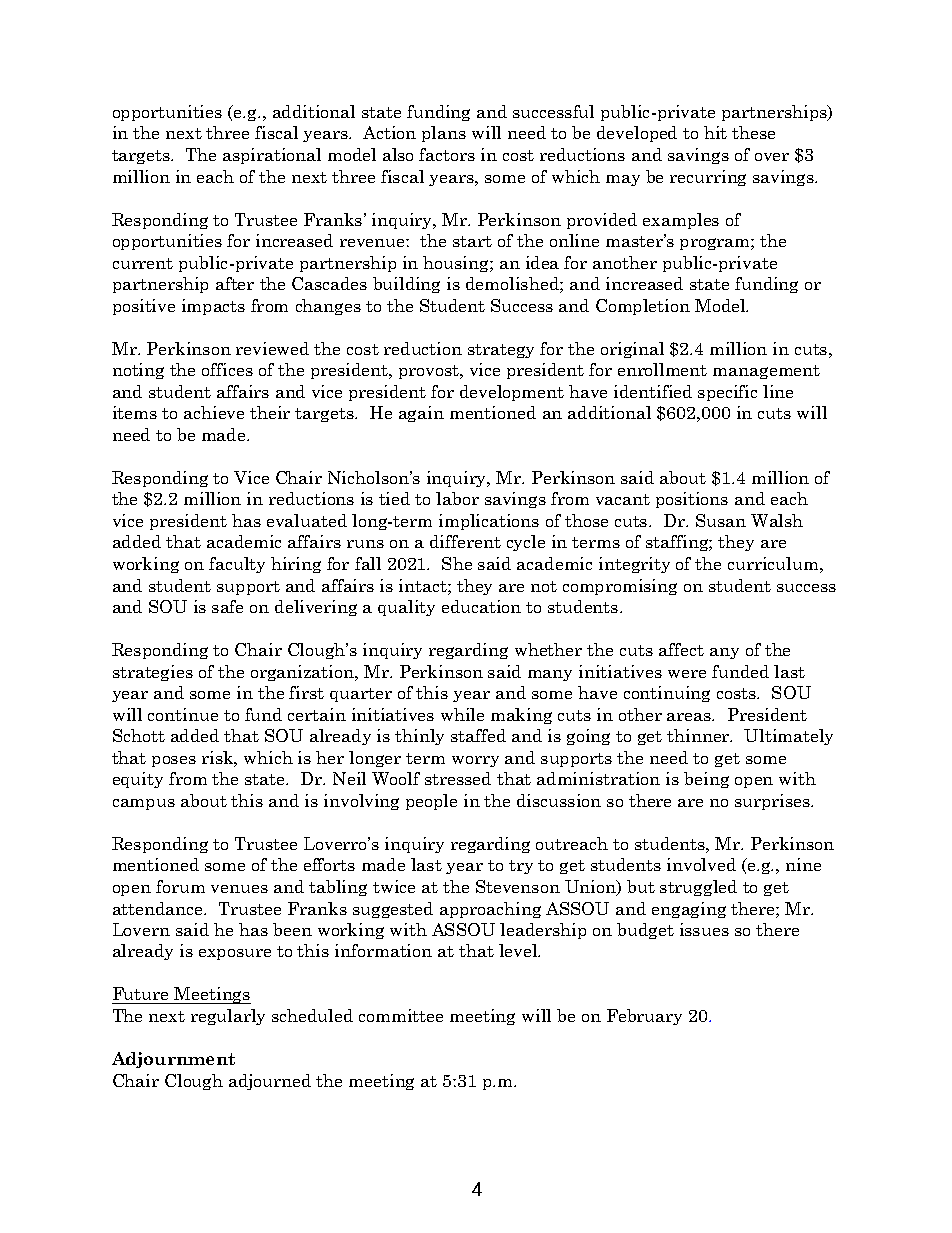 The width and height of the screenshot is (952, 1233). What do you see at coordinates (401, 1015) in the screenshot?
I see `committee` at bounding box center [401, 1015].
